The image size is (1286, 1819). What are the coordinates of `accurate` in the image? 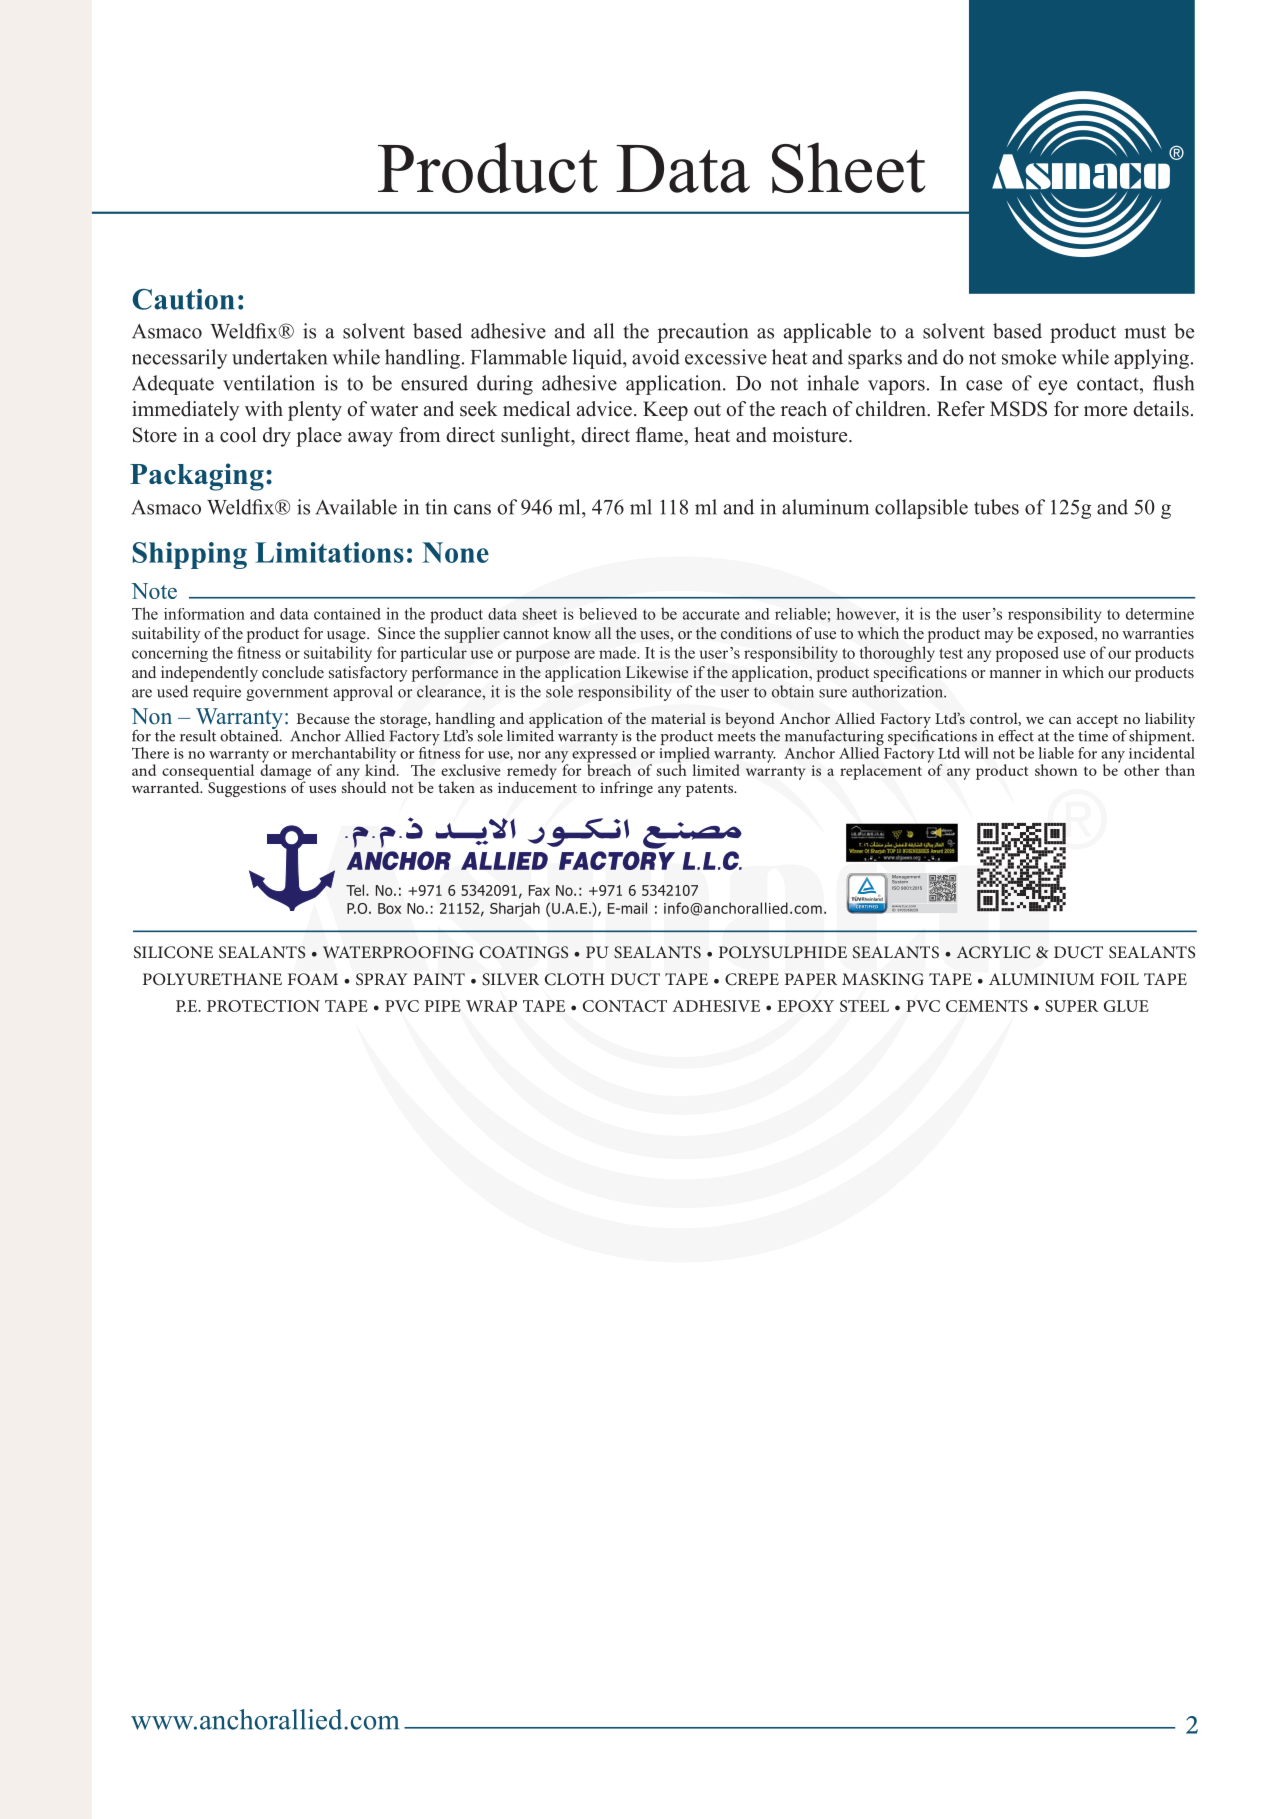 It's located at (711, 614).
